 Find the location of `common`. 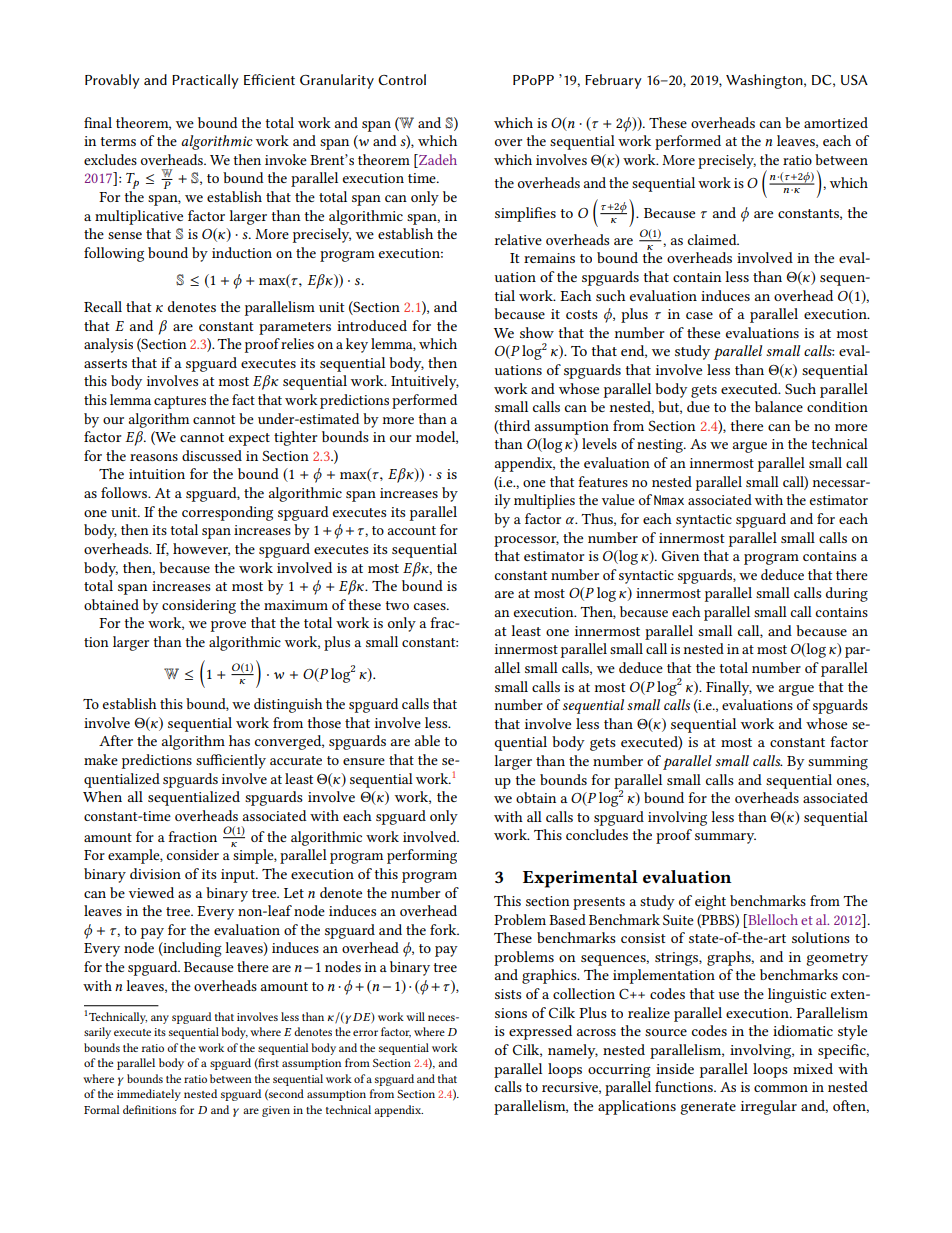

common is located at coordinates (781, 1088).
